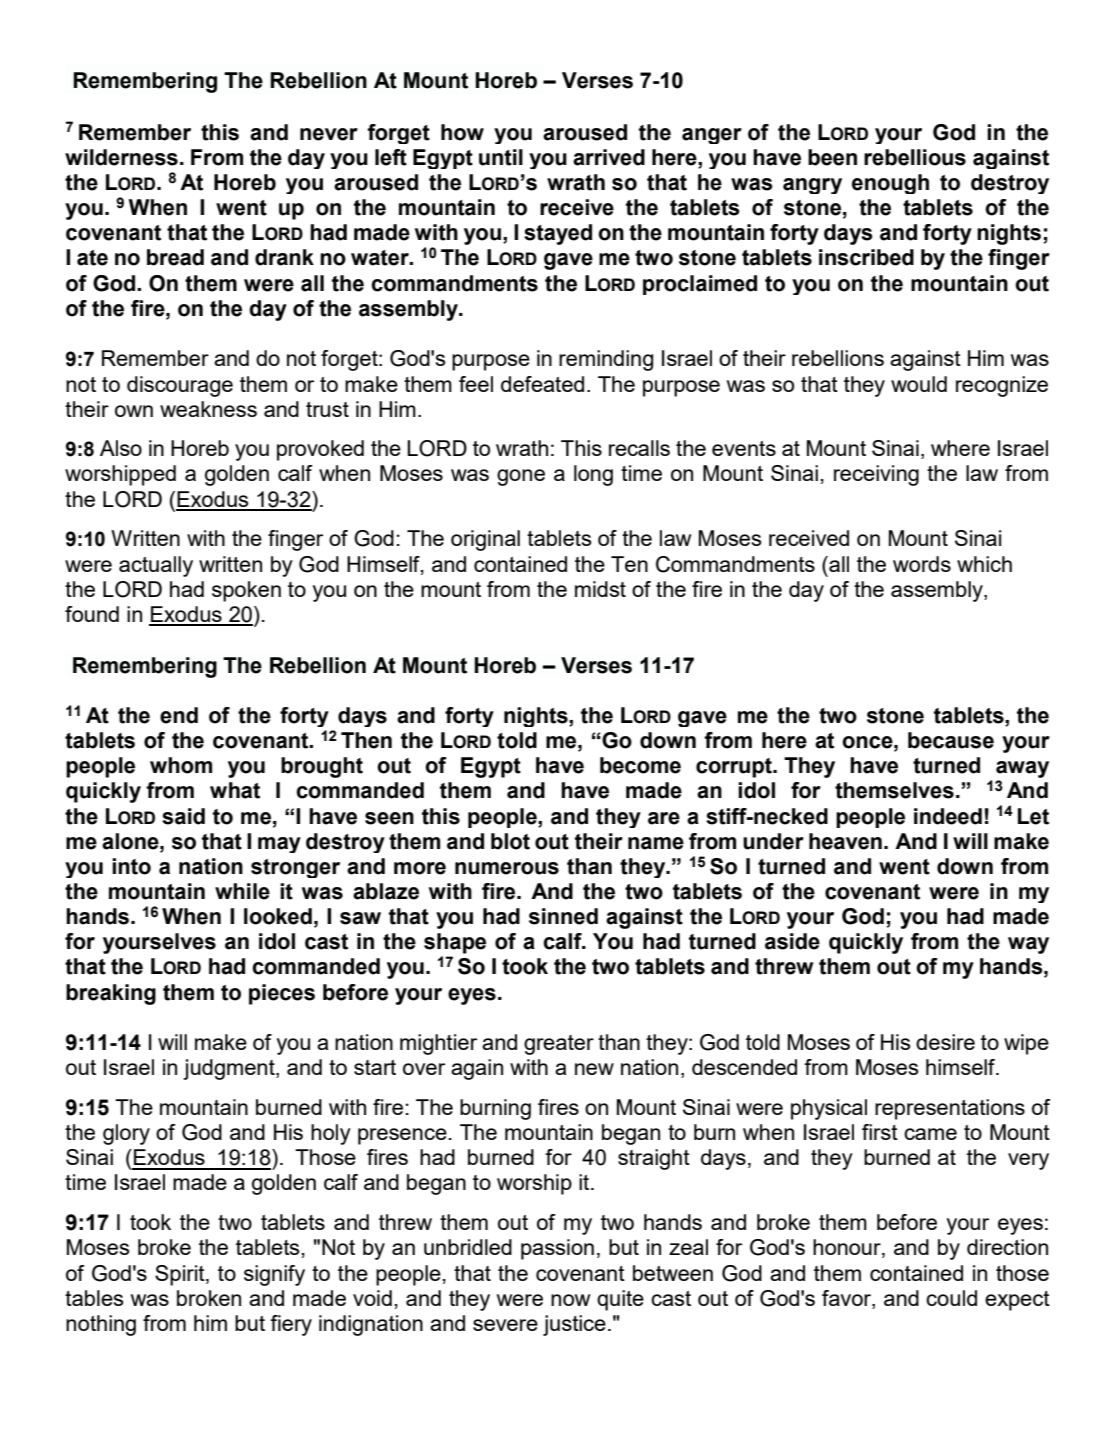  Describe the element at coordinates (951, 1298) in the page. I see `could` at that location.
